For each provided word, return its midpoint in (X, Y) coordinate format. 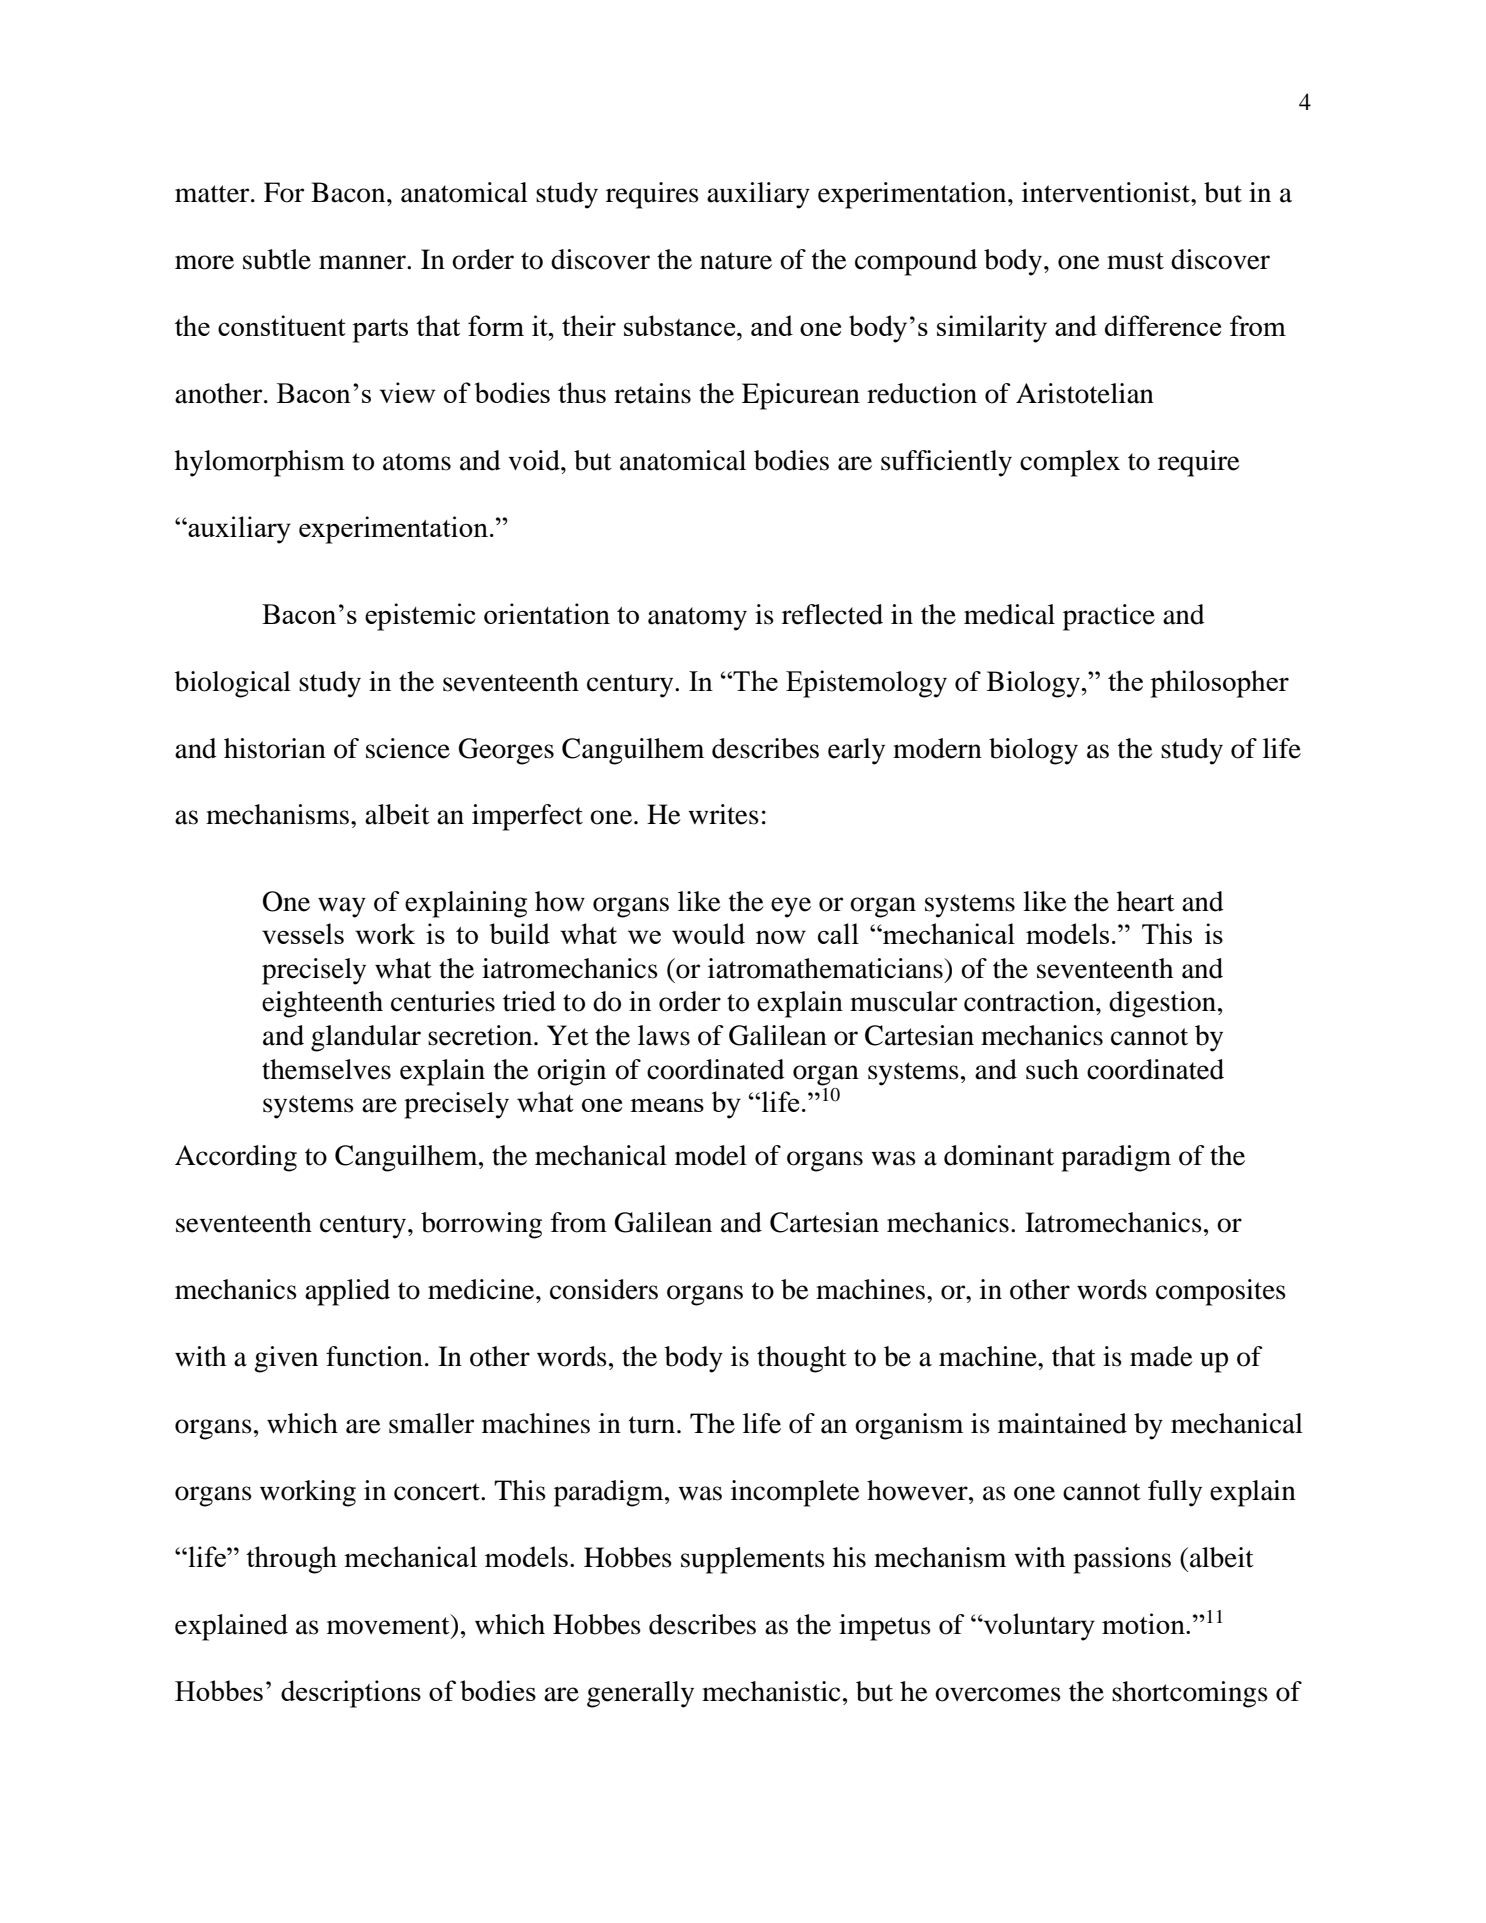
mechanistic (771, 1691)
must (1135, 261)
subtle (277, 259)
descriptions (351, 1694)
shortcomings (1190, 1694)
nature (736, 261)
